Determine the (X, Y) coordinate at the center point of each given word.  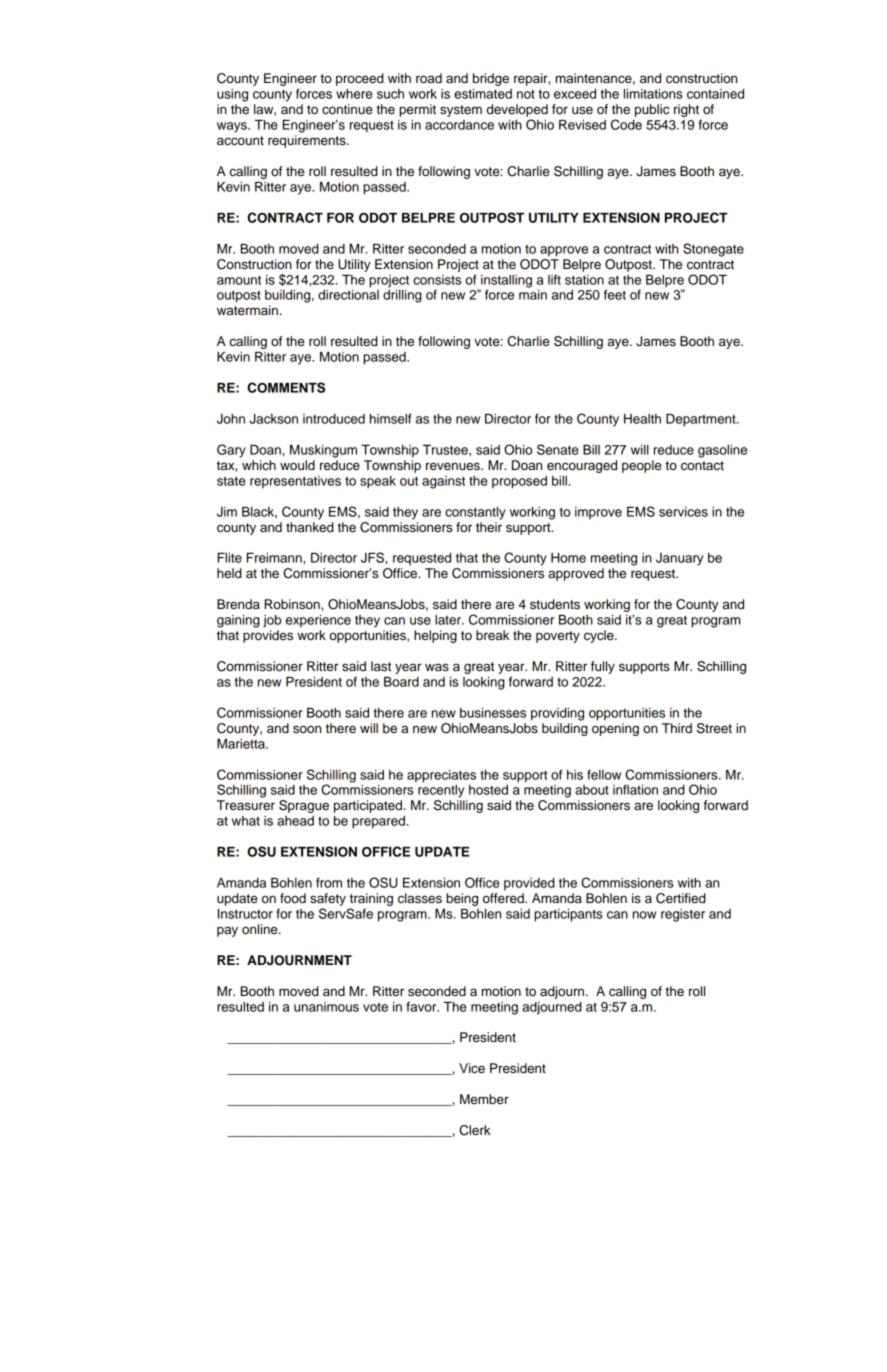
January (679, 559)
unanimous (326, 1007)
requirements (308, 141)
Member (484, 1099)
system (461, 111)
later (449, 620)
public (652, 110)
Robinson (293, 604)
